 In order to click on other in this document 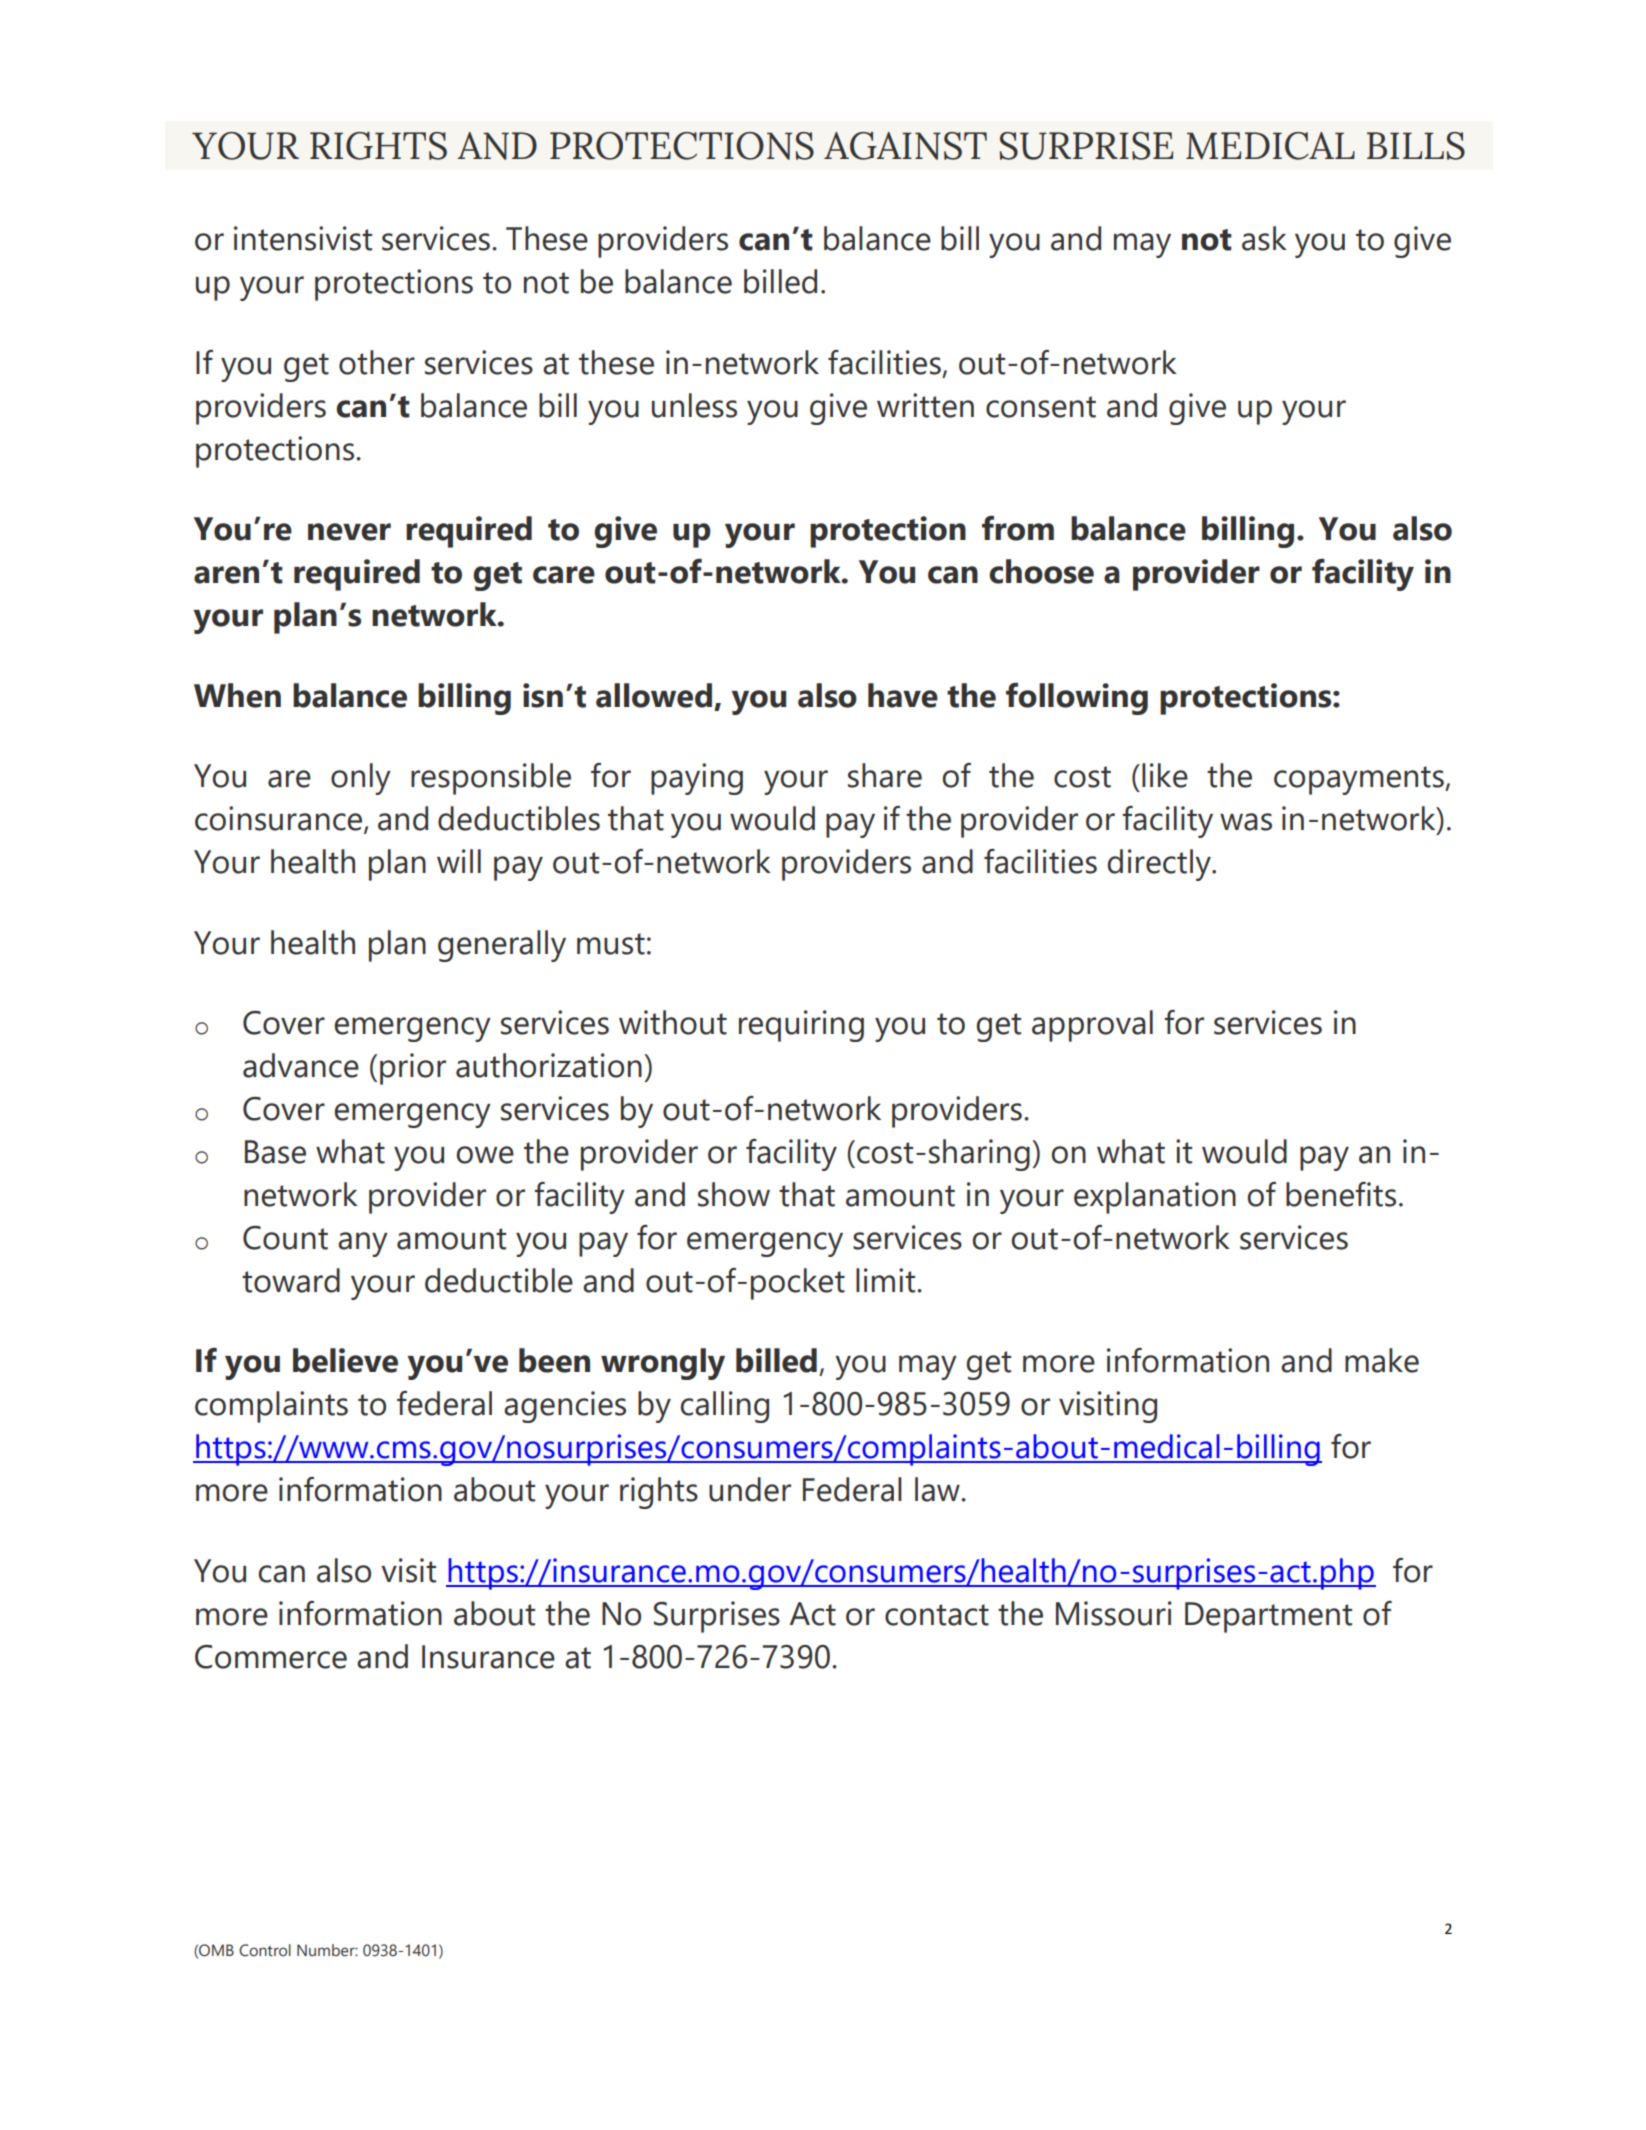, I will do `click(377, 362)`.
